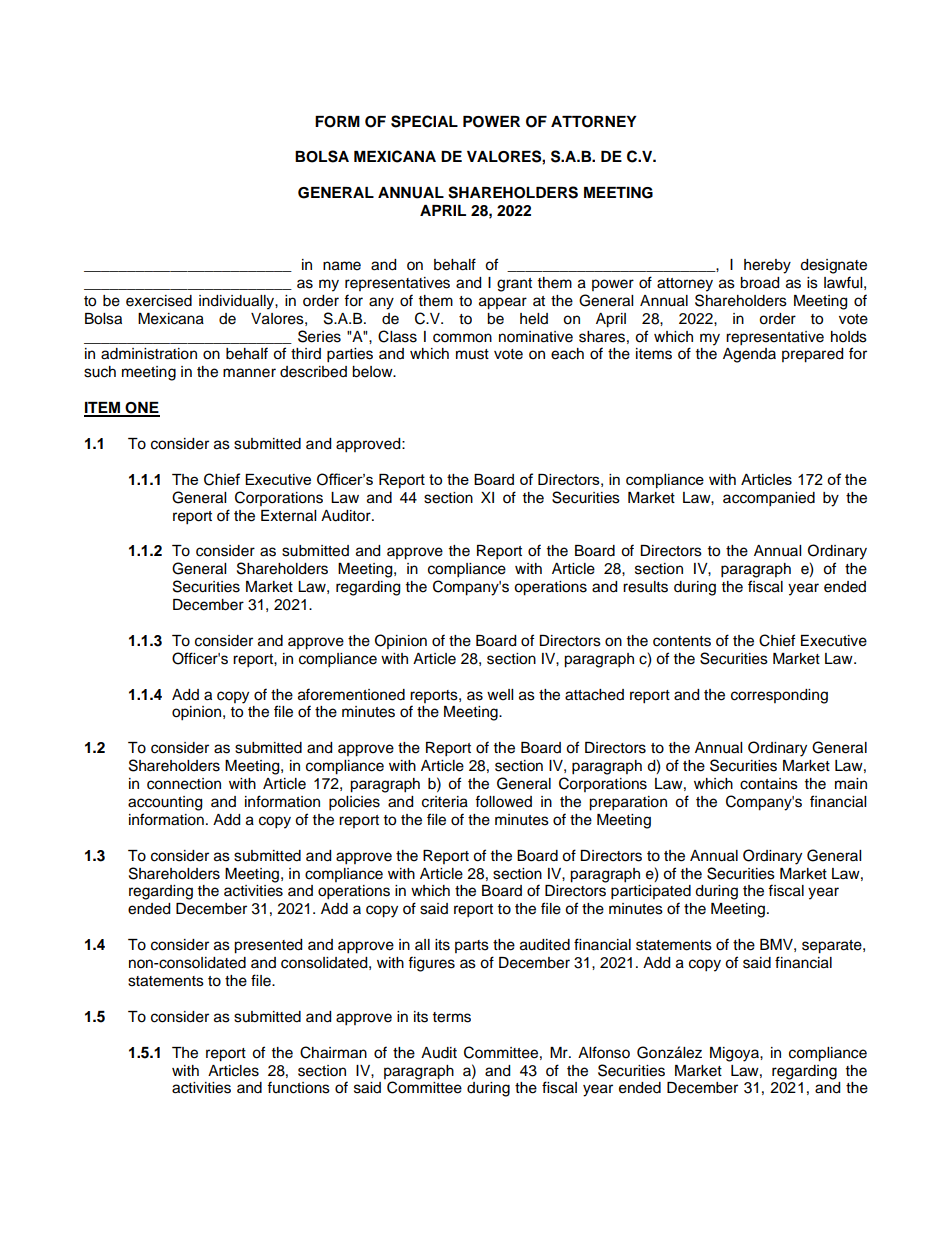  What do you see at coordinates (298, 1087) in the screenshot?
I see `functions` at bounding box center [298, 1087].
